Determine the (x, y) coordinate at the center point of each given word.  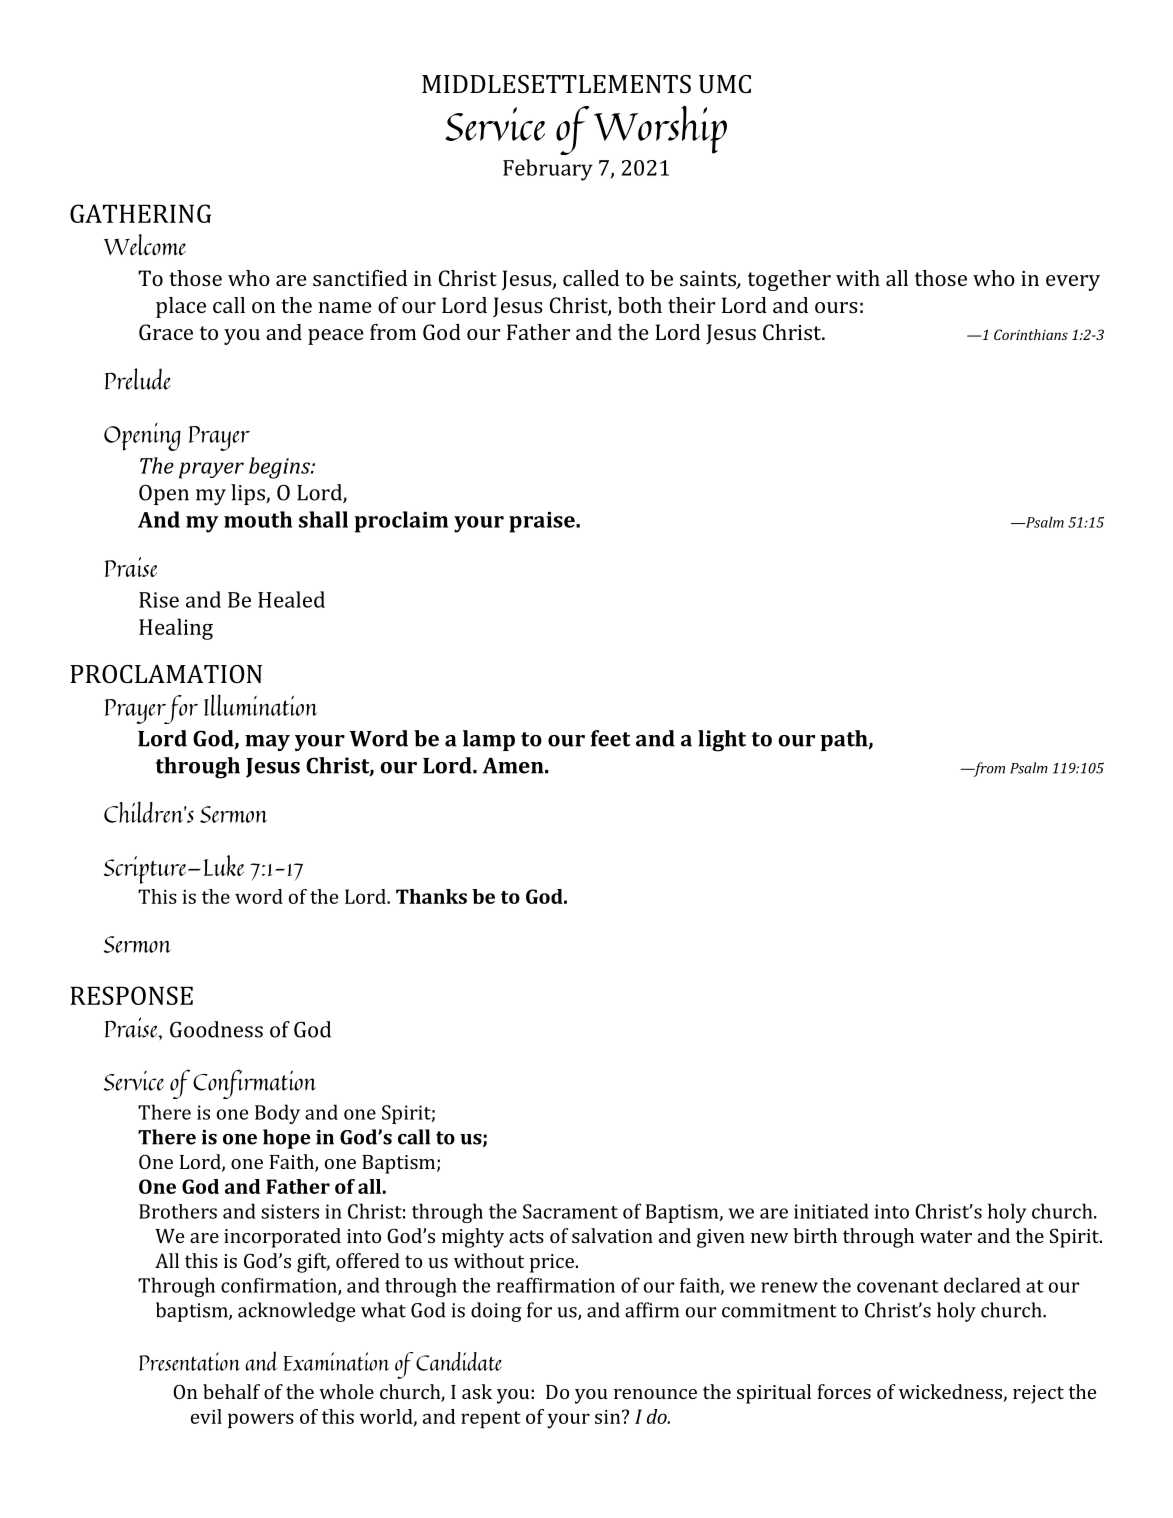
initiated (831, 1211)
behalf (231, 1391)
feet (610, 738)
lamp (489, 740)
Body (277, 1114)
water (946, 1236)
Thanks (431, 896)
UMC (725, 84)
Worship (660, 130)
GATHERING (140, 213)
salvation (612, 1235)
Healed (291, 599)
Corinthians (1031, 334)
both (640, 305)
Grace (166, 332)
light (722, 741)
